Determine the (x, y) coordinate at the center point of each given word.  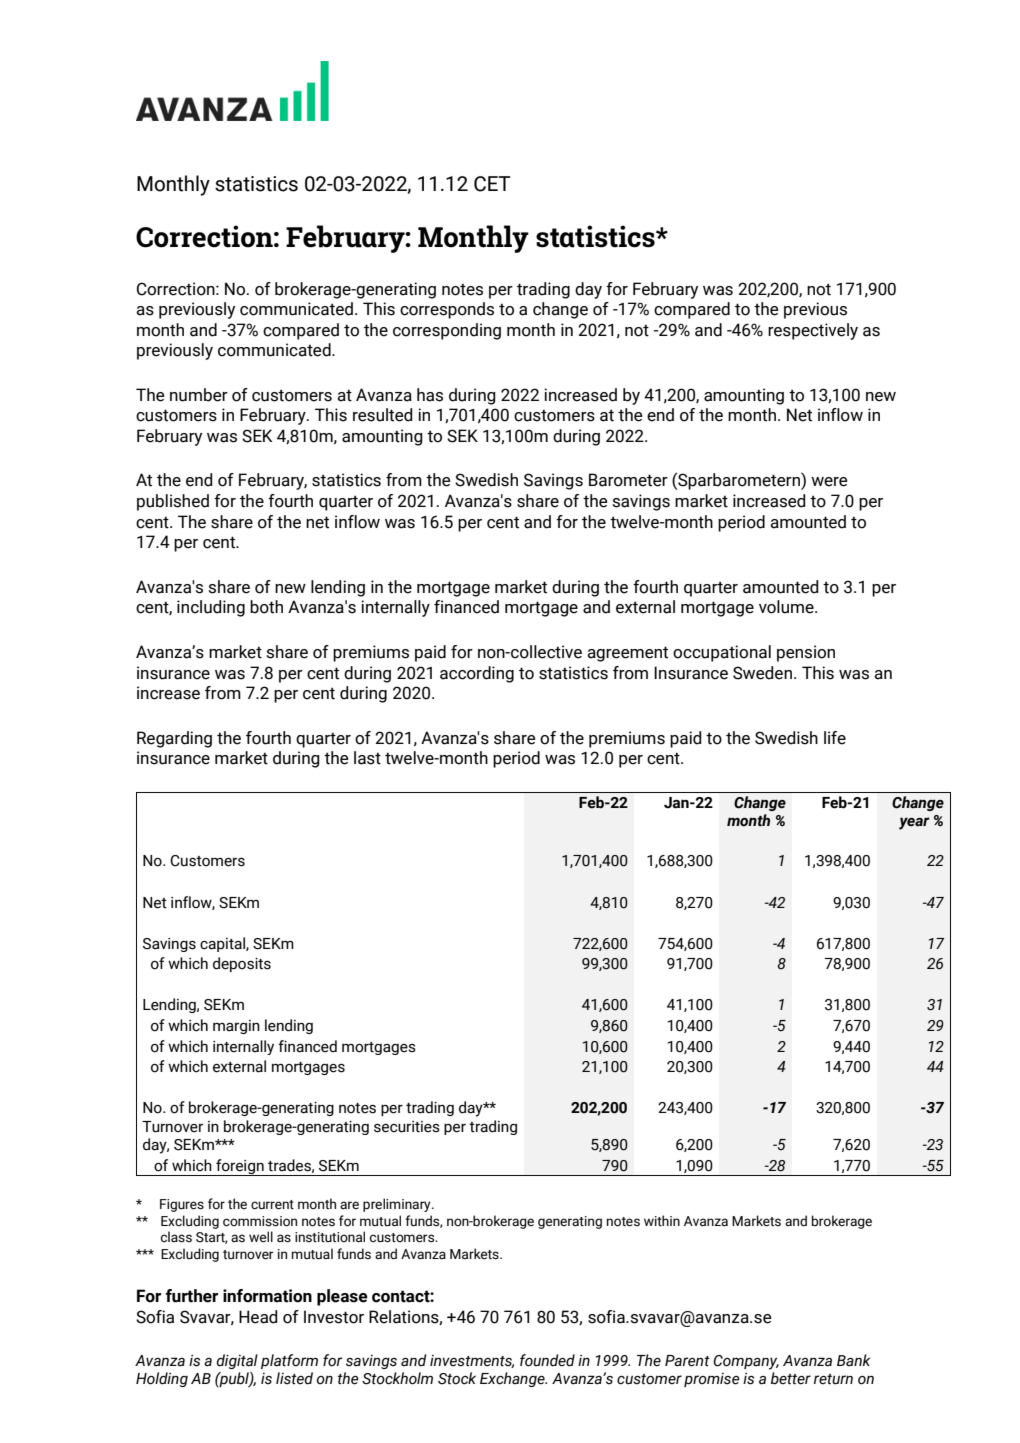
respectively (813, 331)
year (914, 823)
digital (237, 1361)
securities (407, 1127)
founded (547, 1360)
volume (787, 607)
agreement (627, 654)
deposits (242, 964)
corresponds (447, 310)
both (266, 607)
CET (492, 184)
